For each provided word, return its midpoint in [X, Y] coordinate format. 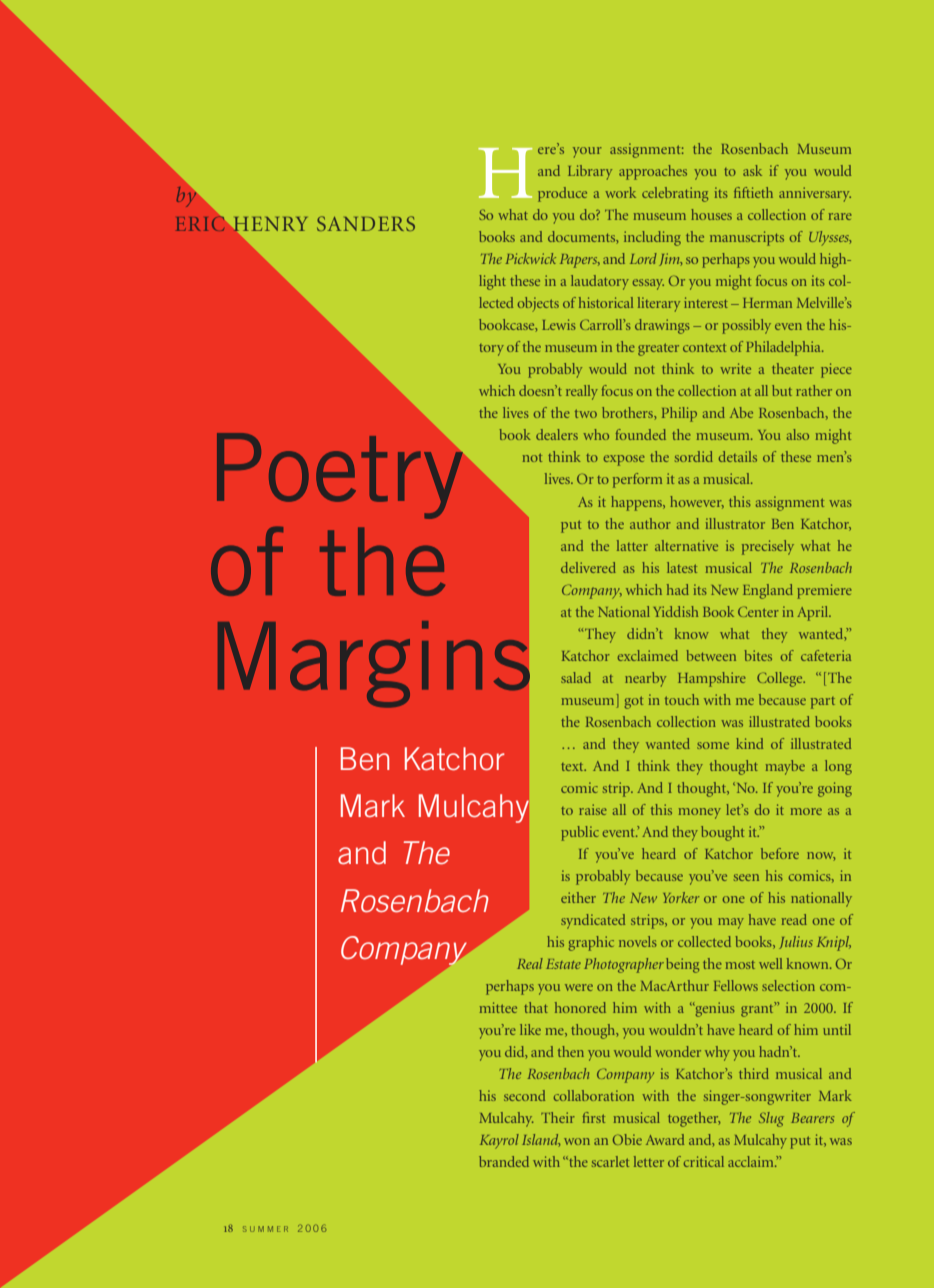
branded [504, 1161]
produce [562, 194]
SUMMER [265, 1229]
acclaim [752, 1161]
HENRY [270, 224]
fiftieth [753, 192]
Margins [374, 664]
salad [576, 677]
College [781, 679]
